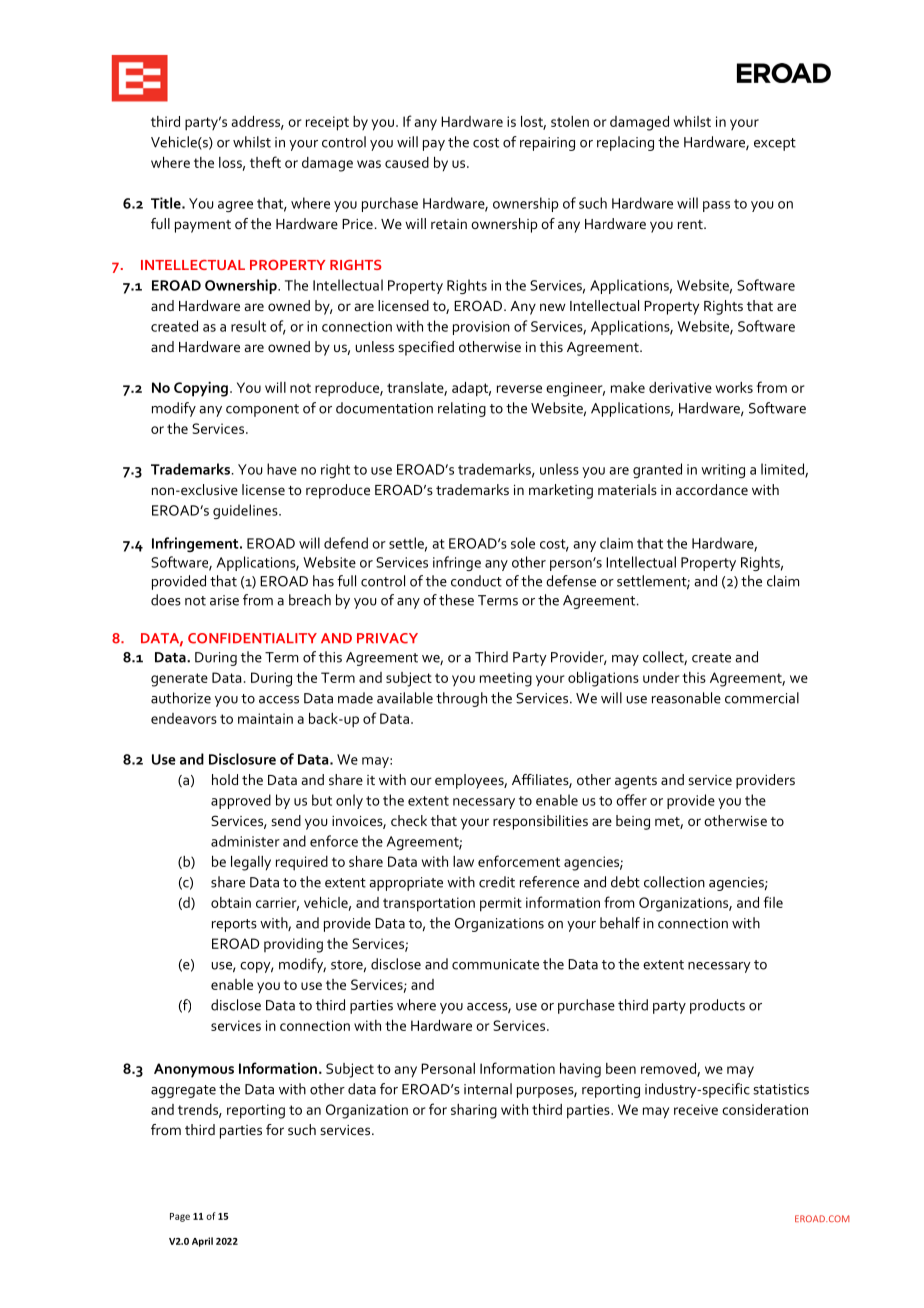 This screenshot has width=924, height=1308. Describe the element at coordinates (407, 162) in the screenshot. I see `caused` at that location.
